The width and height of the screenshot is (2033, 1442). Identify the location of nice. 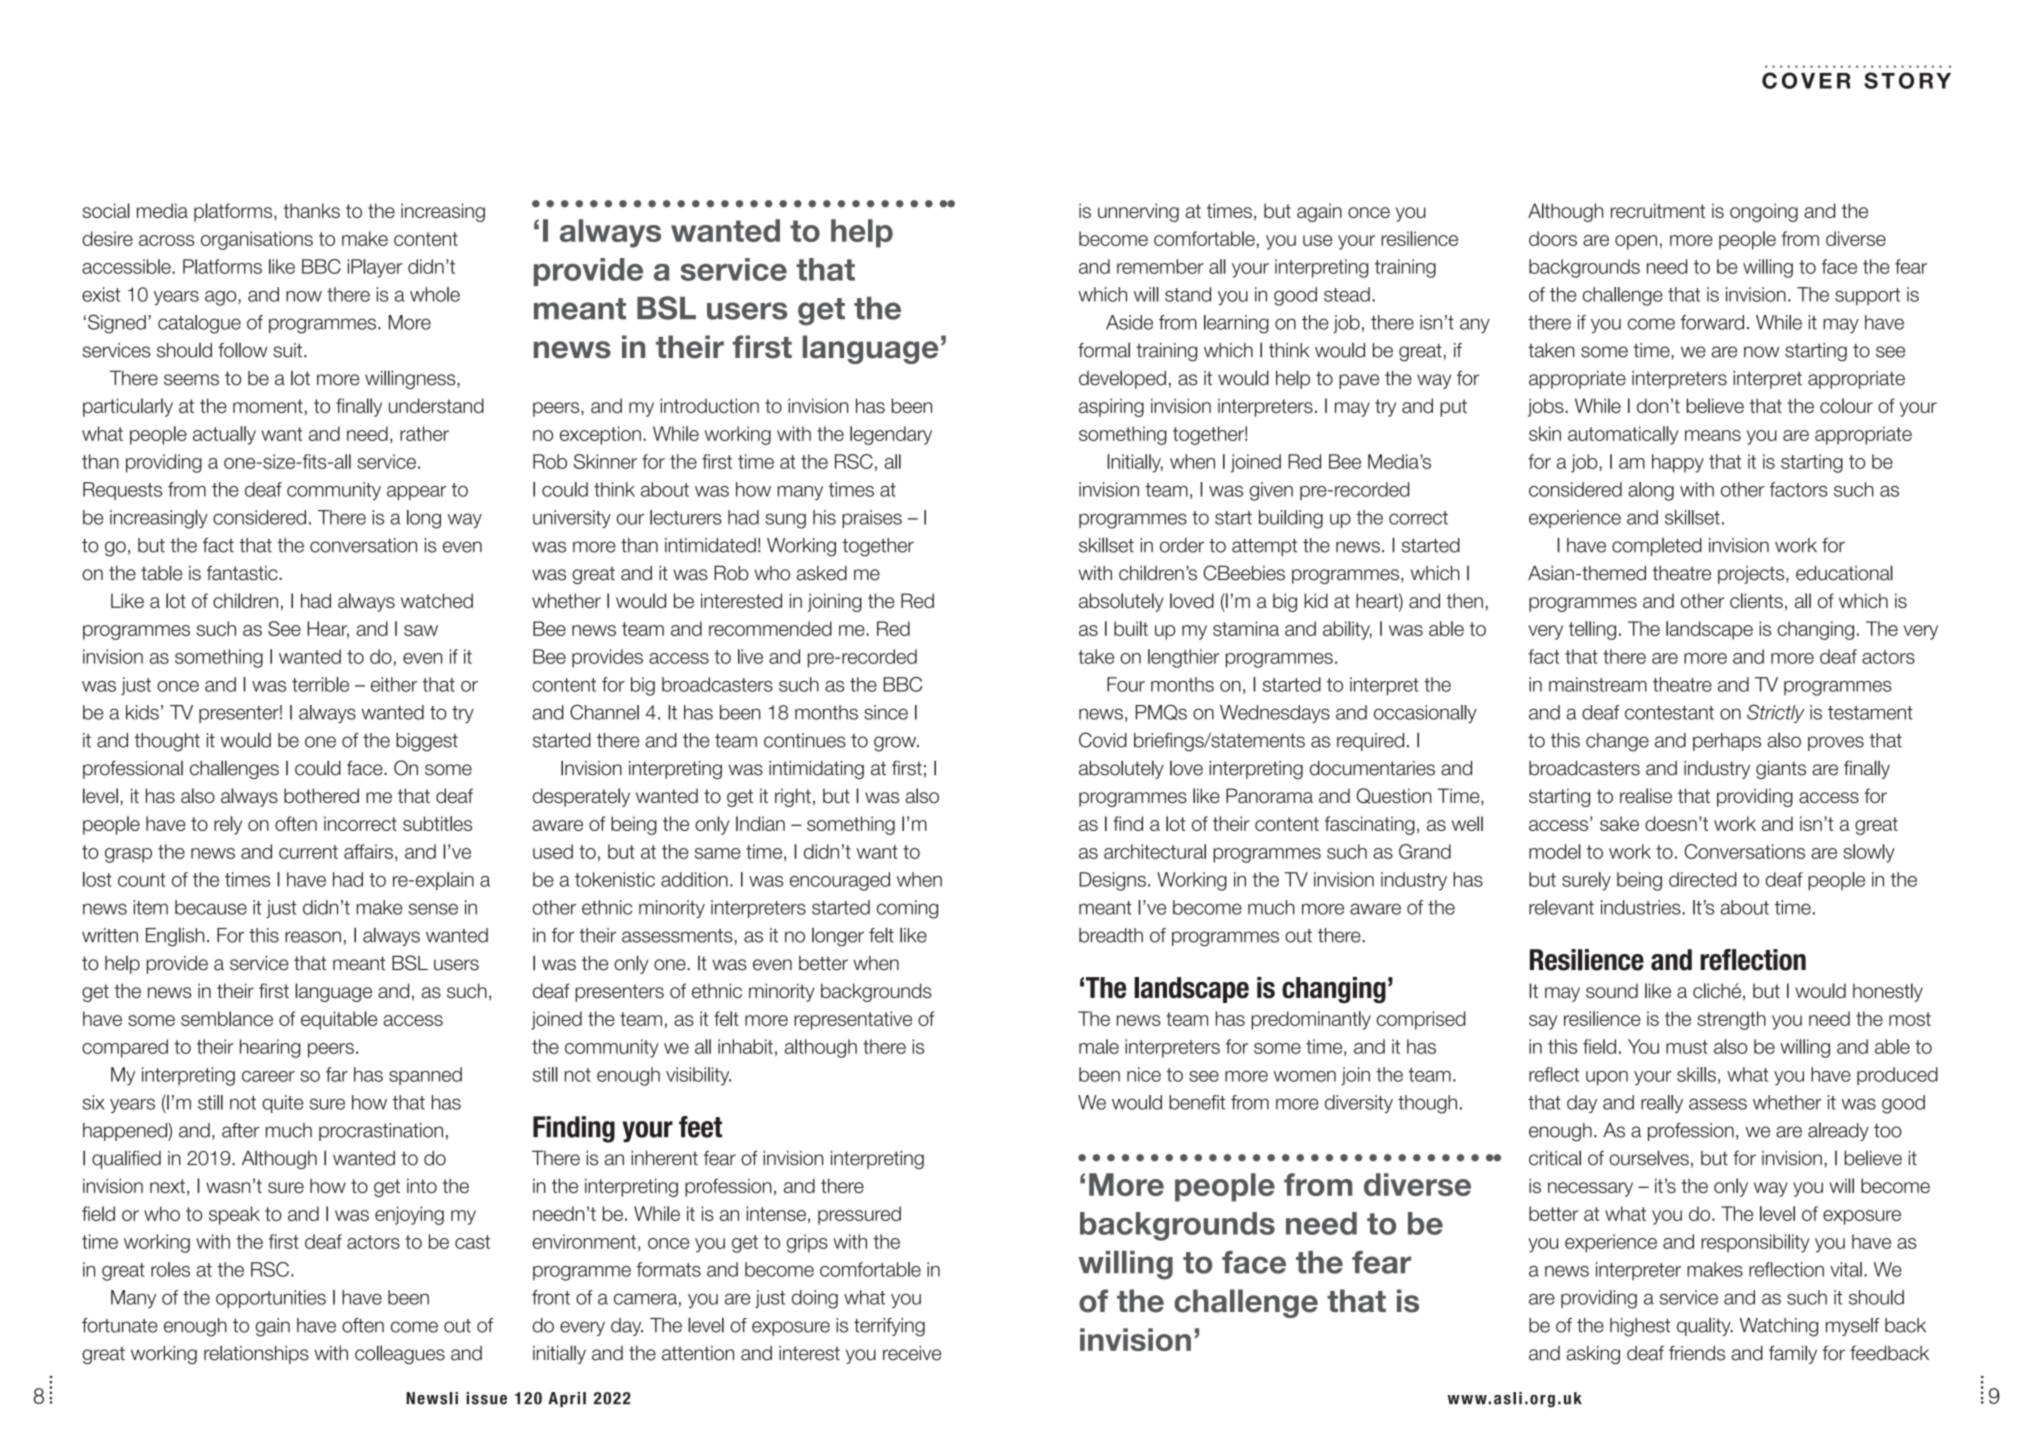
(1144, 1074).
